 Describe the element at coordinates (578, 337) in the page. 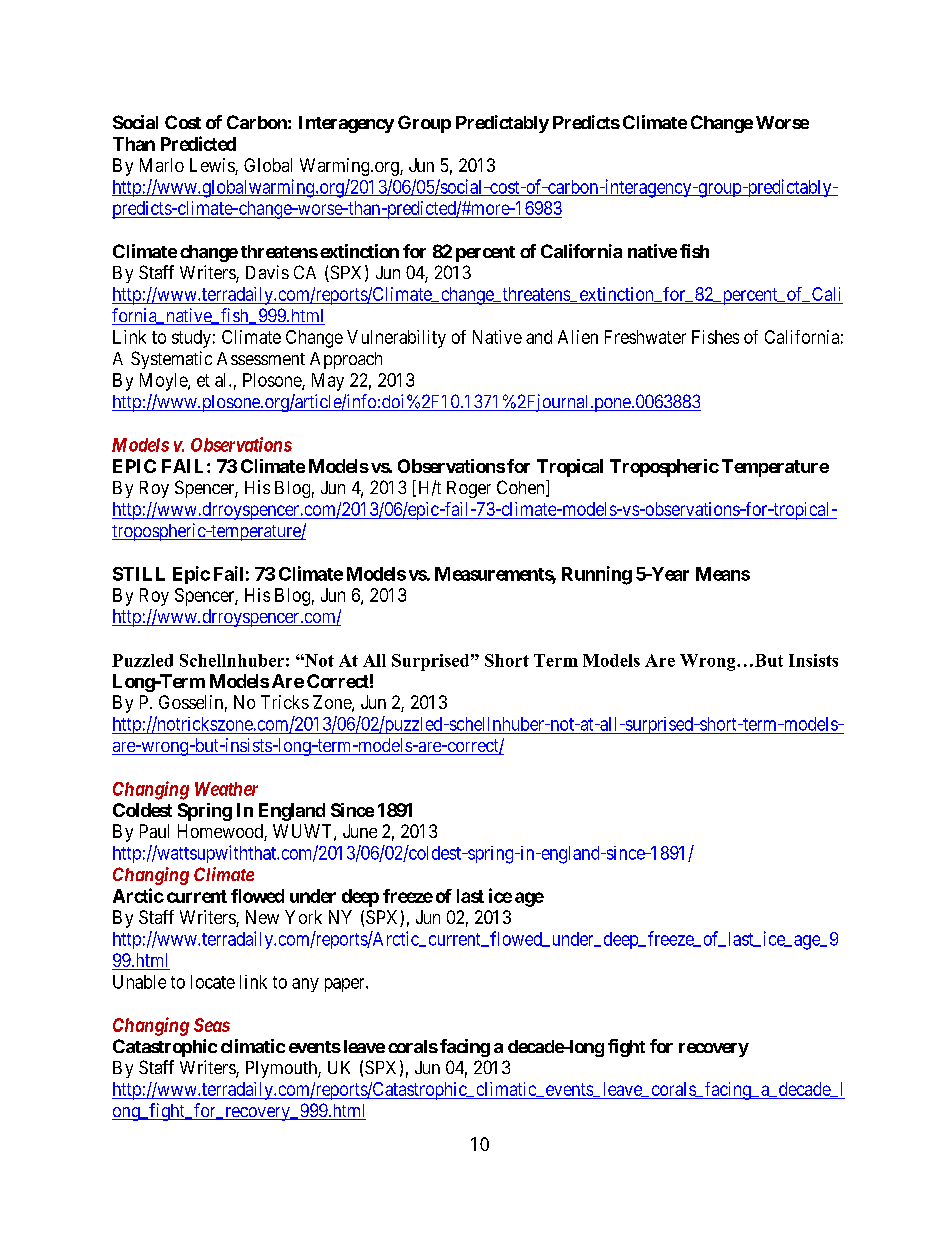

I see `Alien` at that location.
